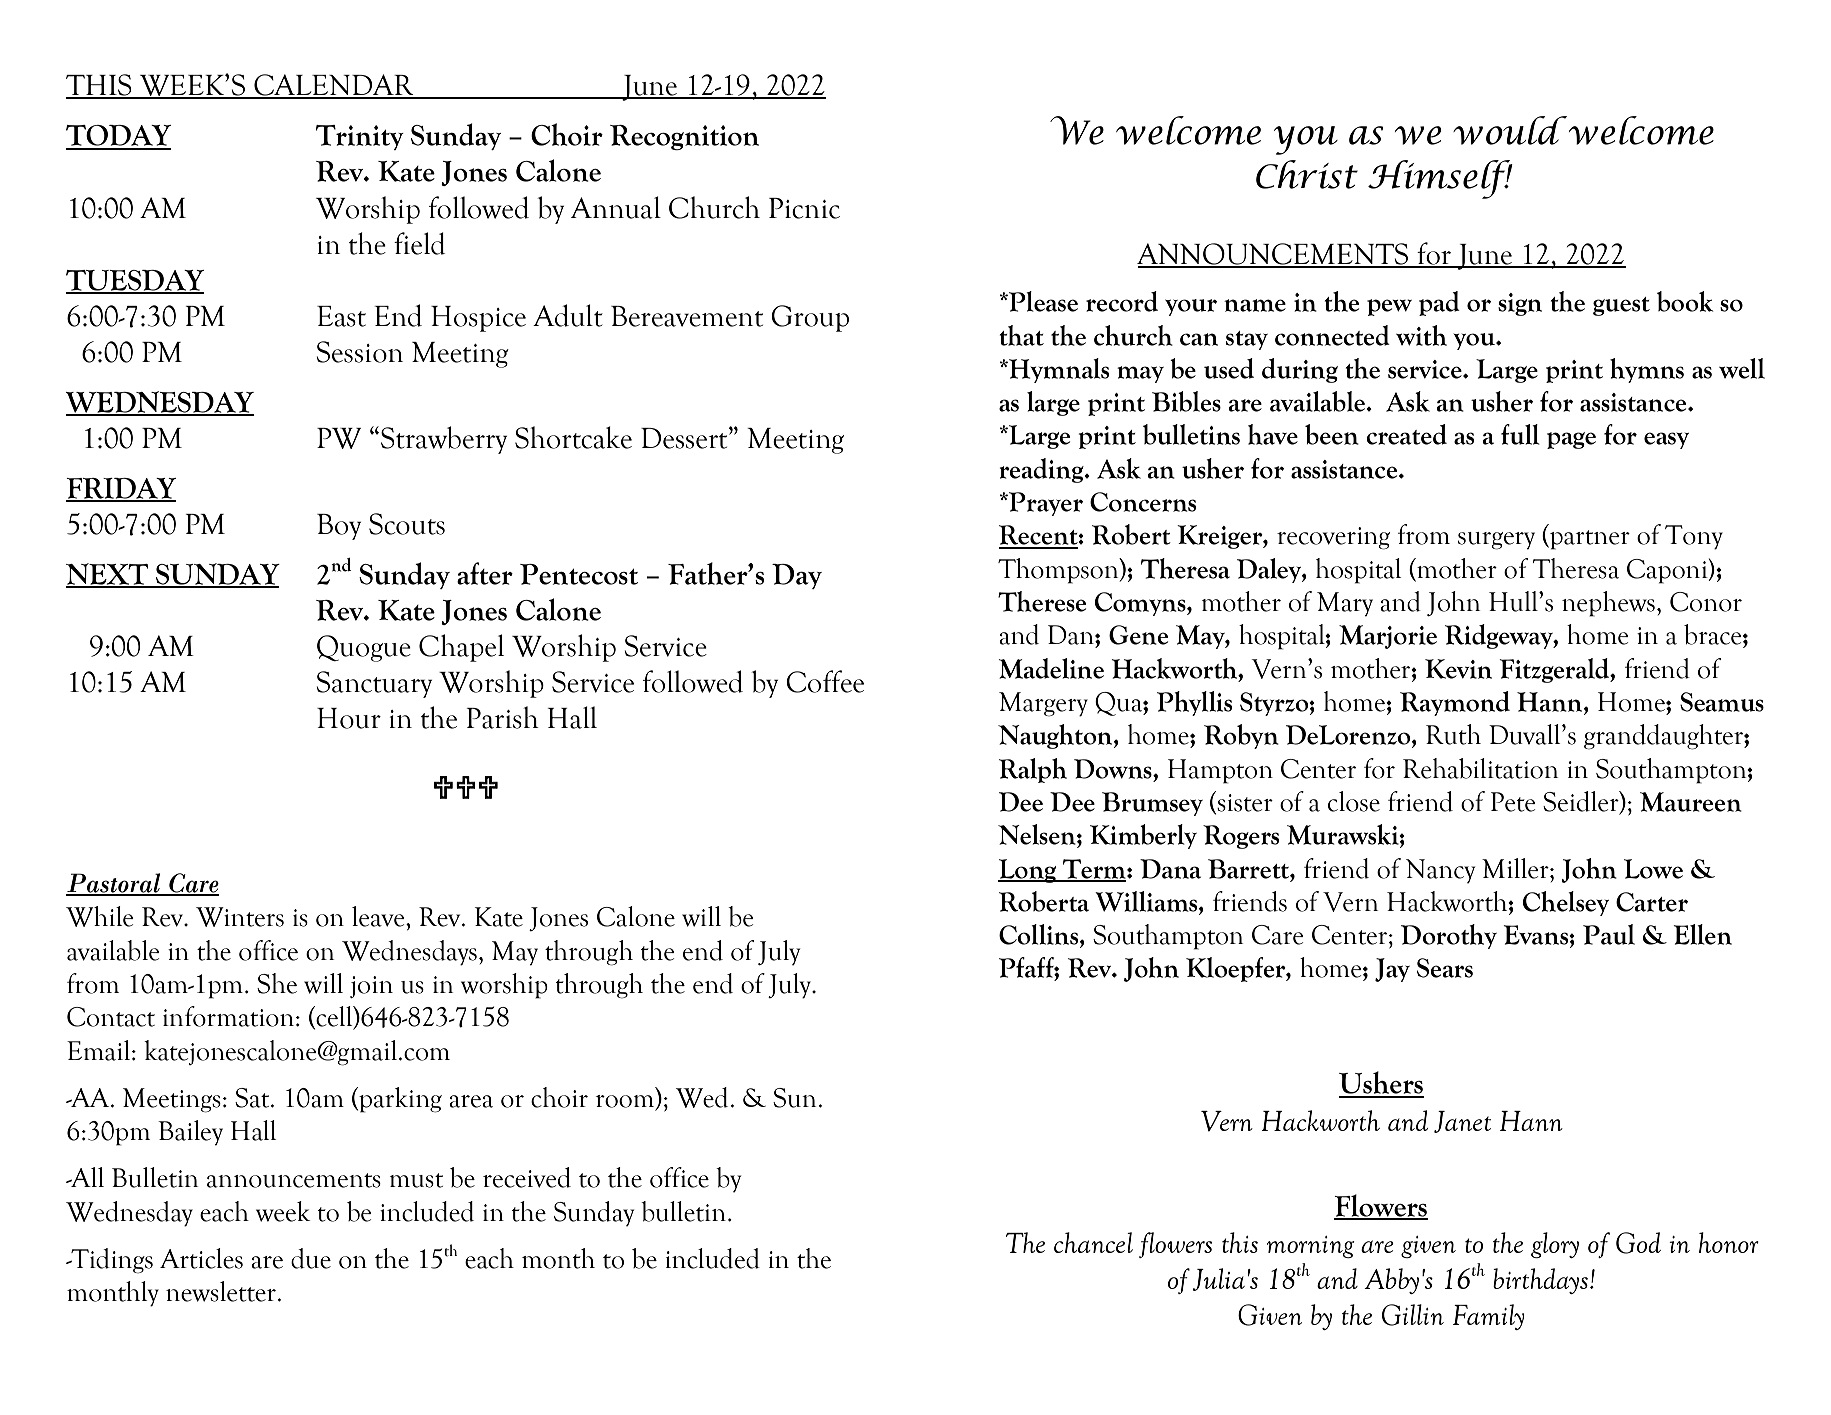  I want to click on nephews, so click(1608, 604).
